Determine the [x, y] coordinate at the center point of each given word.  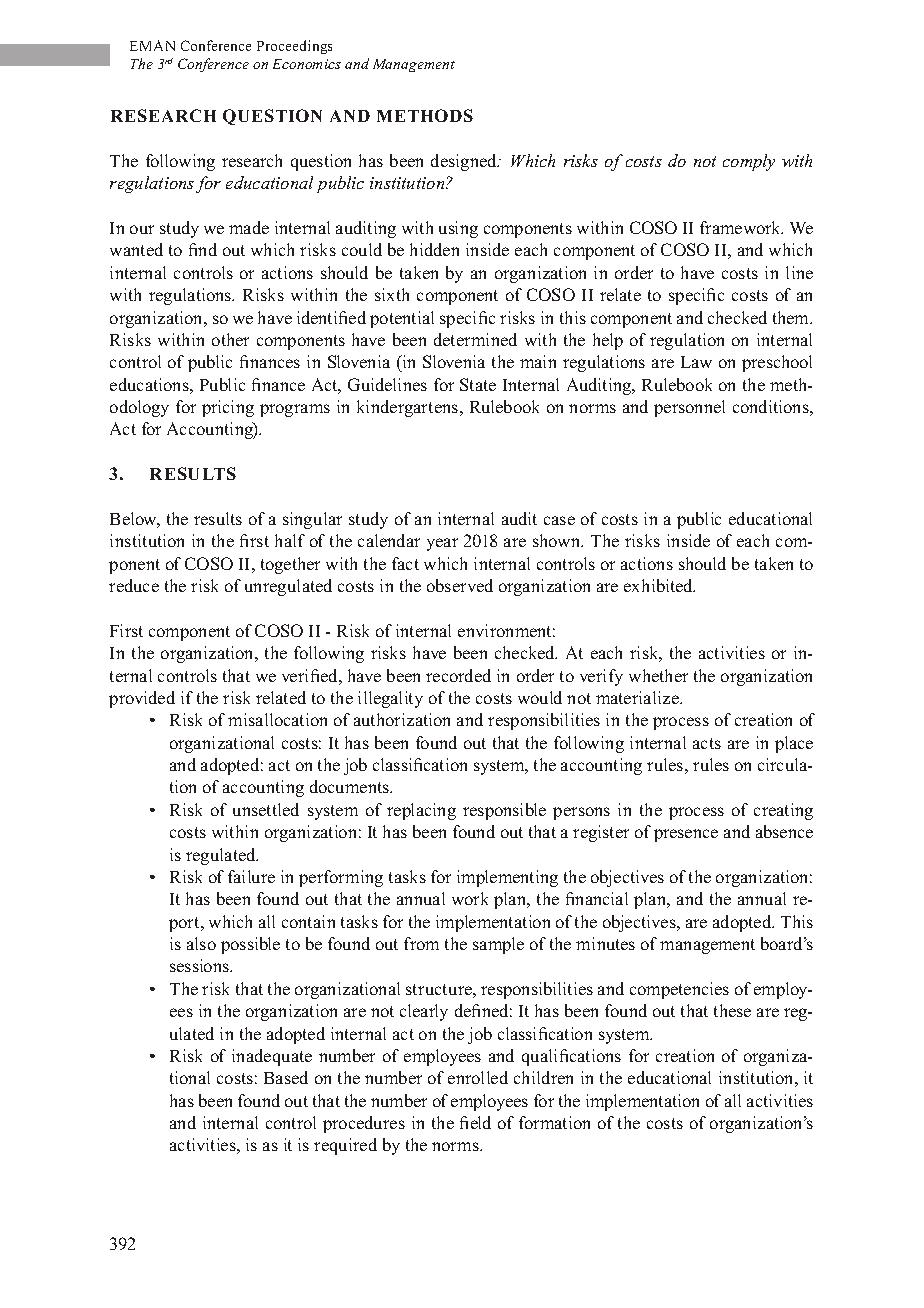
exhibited [659, 585]
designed [465, 162]
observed [460, 585]
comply [749, 162]
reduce [134, 585]
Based [286, 1077]
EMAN [152, 45]
